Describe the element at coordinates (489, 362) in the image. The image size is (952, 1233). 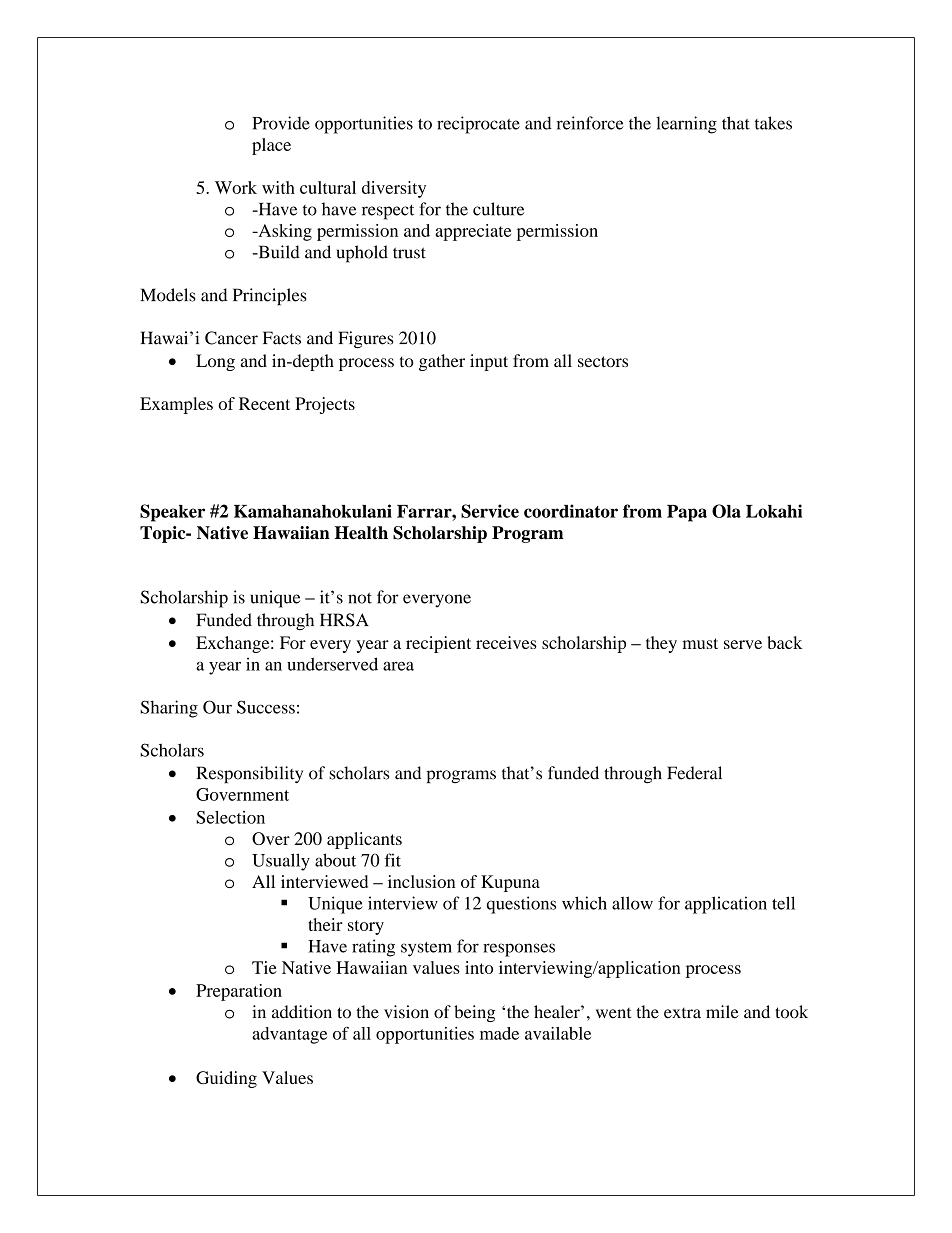
I see `input` at that location.
